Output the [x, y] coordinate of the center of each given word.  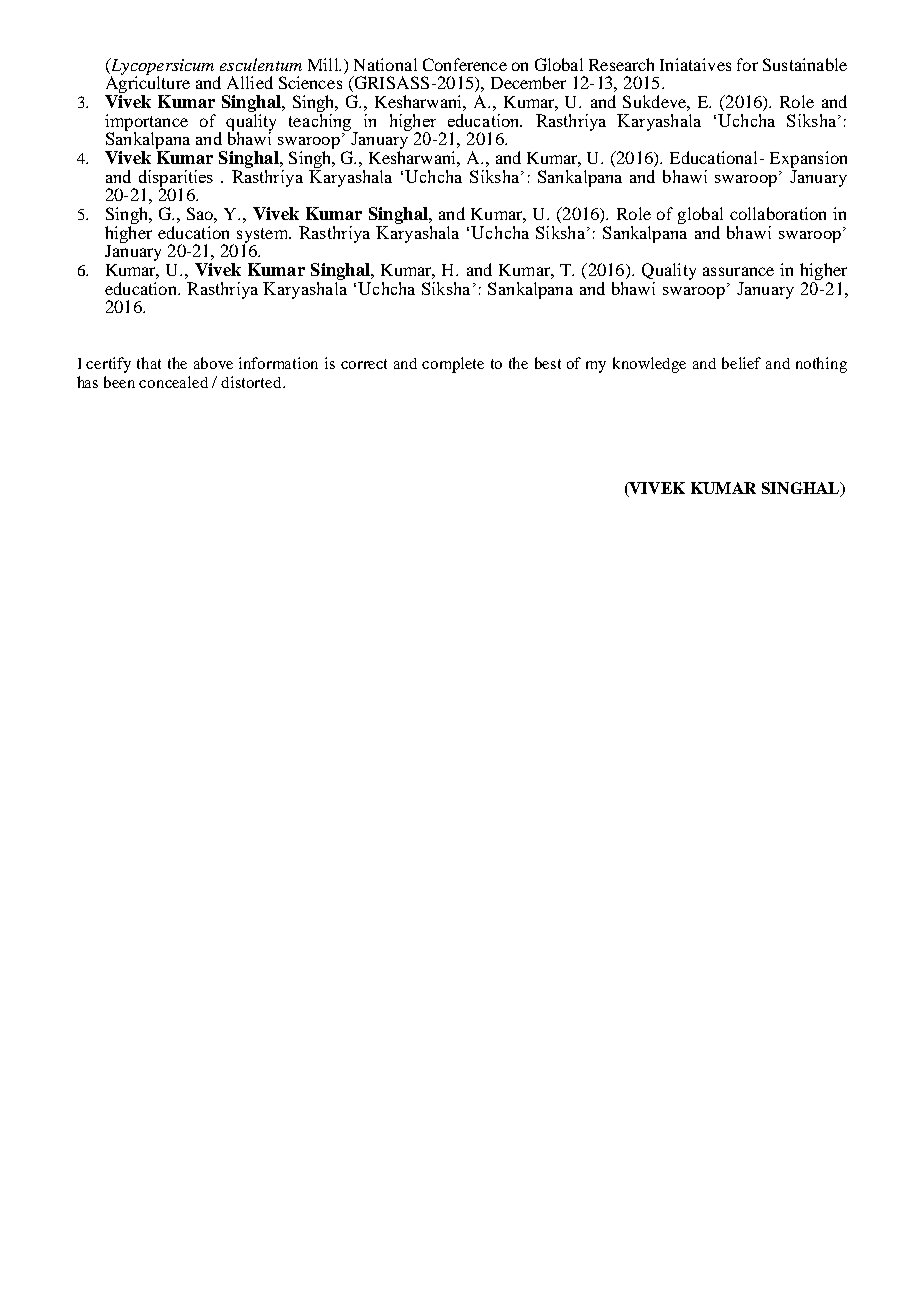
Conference [465, 64]
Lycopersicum [161, 67]
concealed [173, 382]
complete [453, 365]
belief [741, 363]
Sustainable [805, 64]
